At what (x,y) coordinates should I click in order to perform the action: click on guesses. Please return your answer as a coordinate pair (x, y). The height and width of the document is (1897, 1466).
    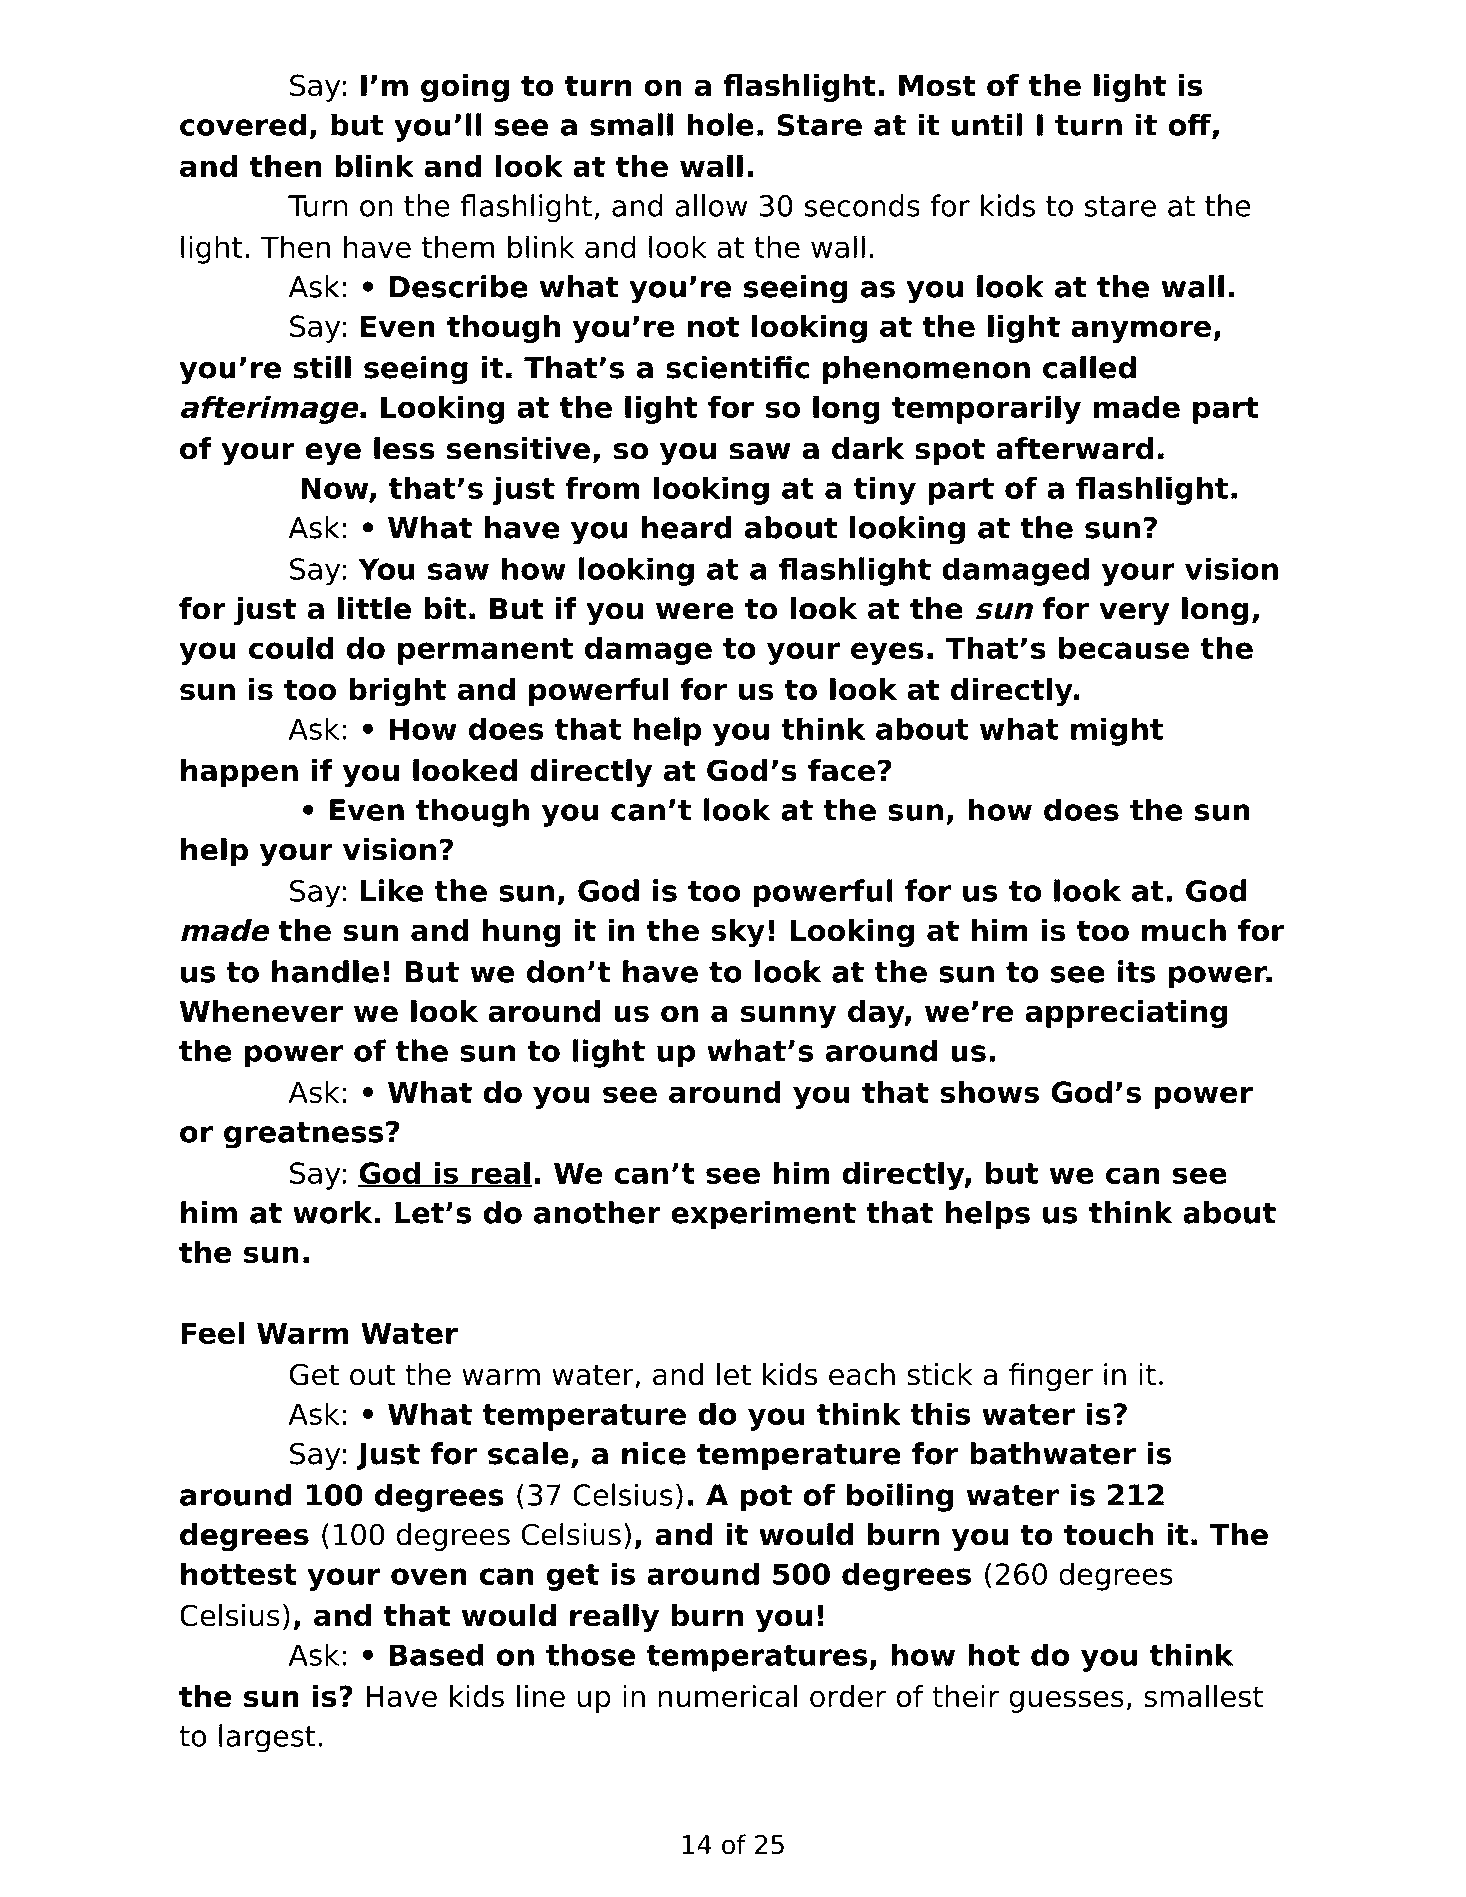
    Looking at the image, I should click on (1066, 1701).
